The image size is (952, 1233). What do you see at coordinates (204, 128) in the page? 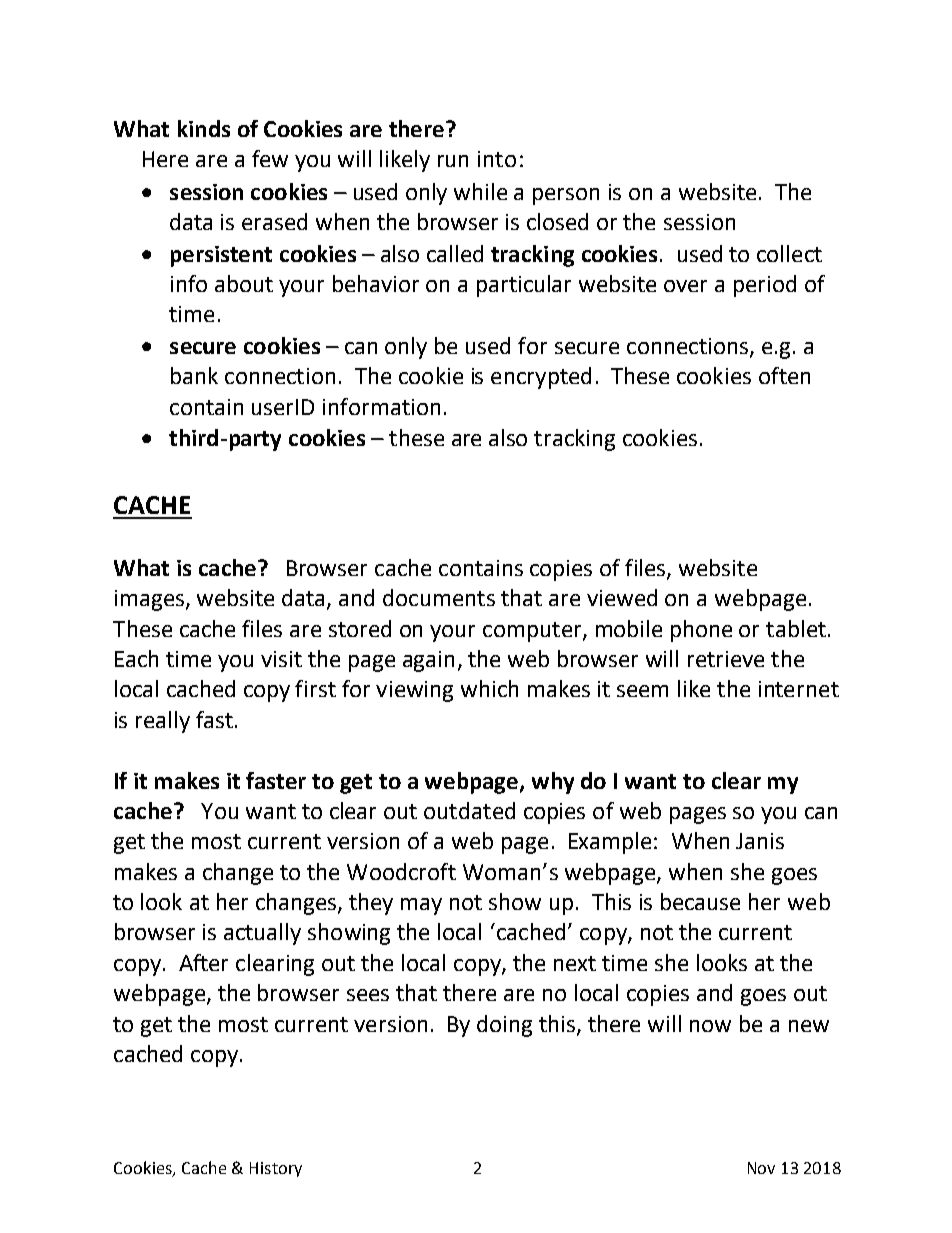
I see `kinds` at bounding box center [204, 128].
